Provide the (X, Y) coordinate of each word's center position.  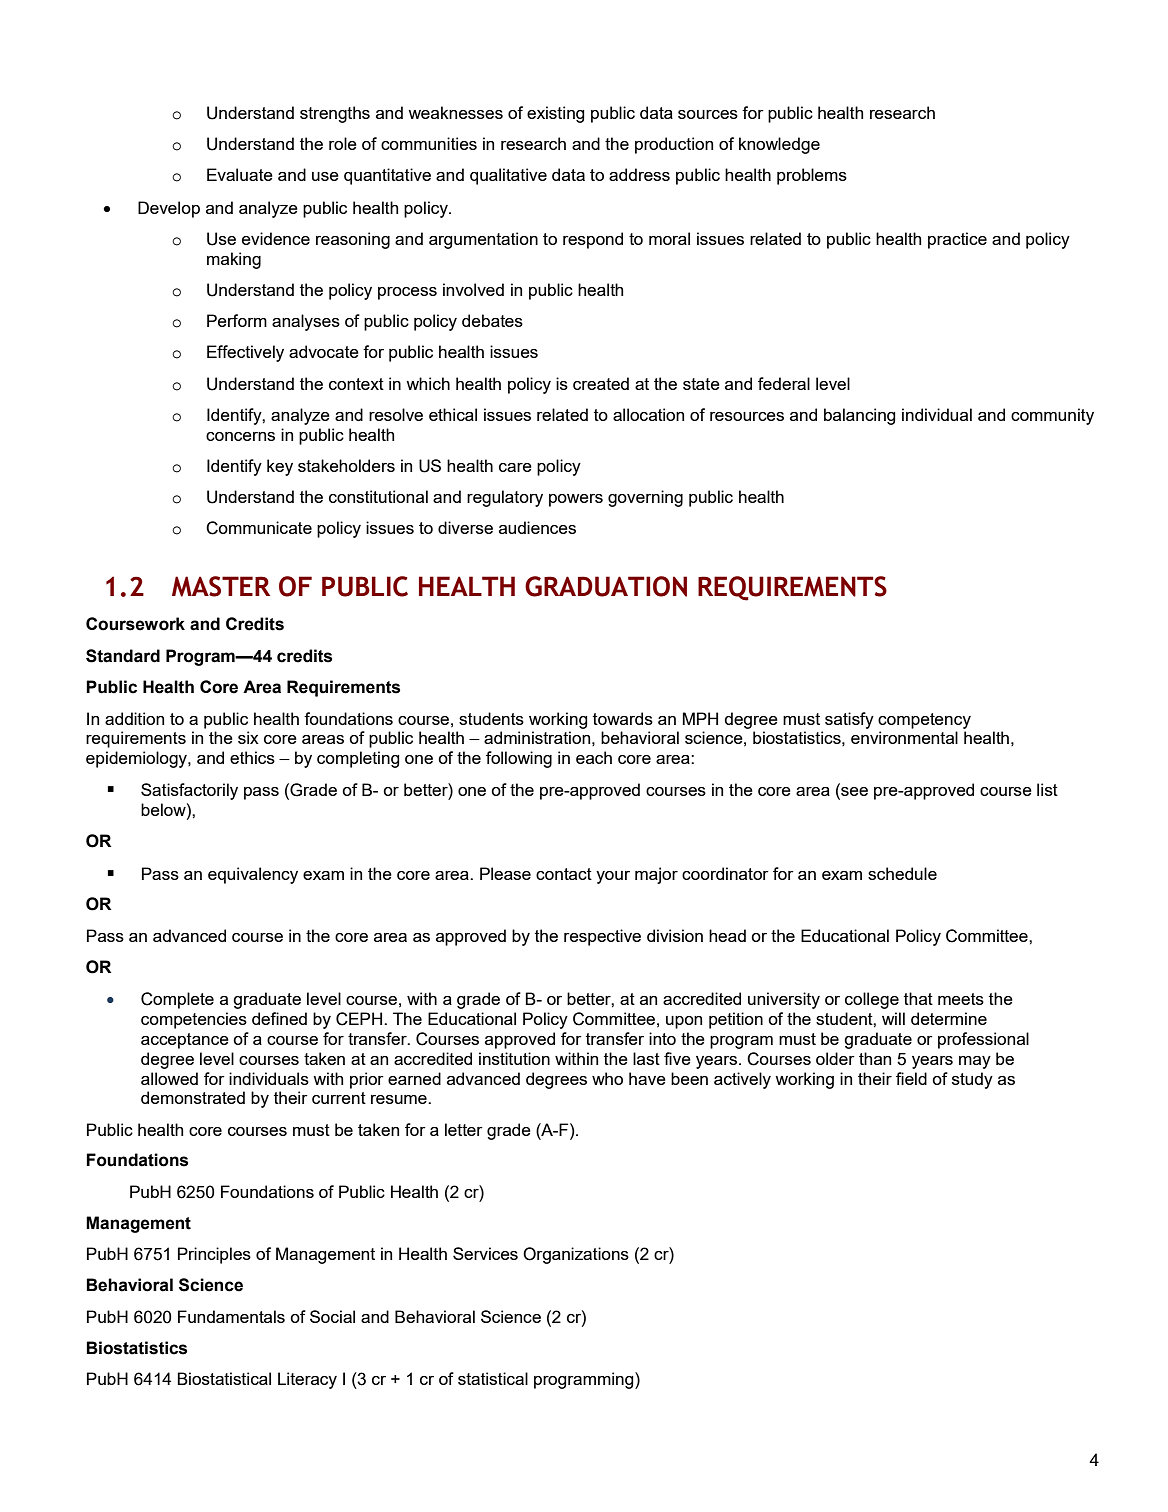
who (607, 1078)
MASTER (221, 586)
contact (564, 874)
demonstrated (193, 1097)
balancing (860, 416)
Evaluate (240, 174)
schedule (902, 873)
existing (556, 114)
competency (924, 721)
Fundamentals (231, 1316)
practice (957, 240)
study (972, 1080)
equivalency (253, 875)
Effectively (245, 353)
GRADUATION (606, 586)
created (601, 383)
